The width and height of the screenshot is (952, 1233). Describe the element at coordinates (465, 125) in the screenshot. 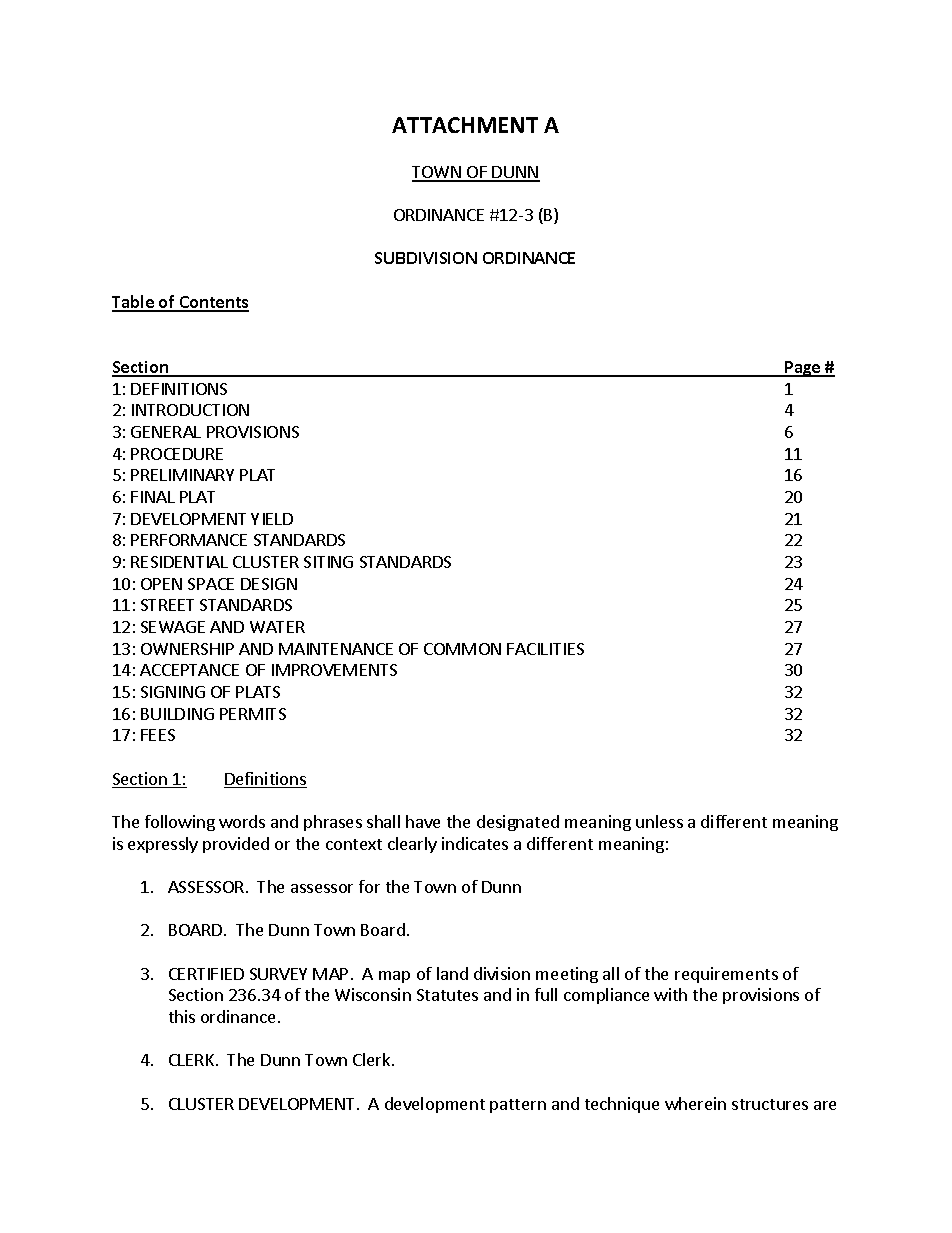

I see `ATTACHMENT` at that location.
